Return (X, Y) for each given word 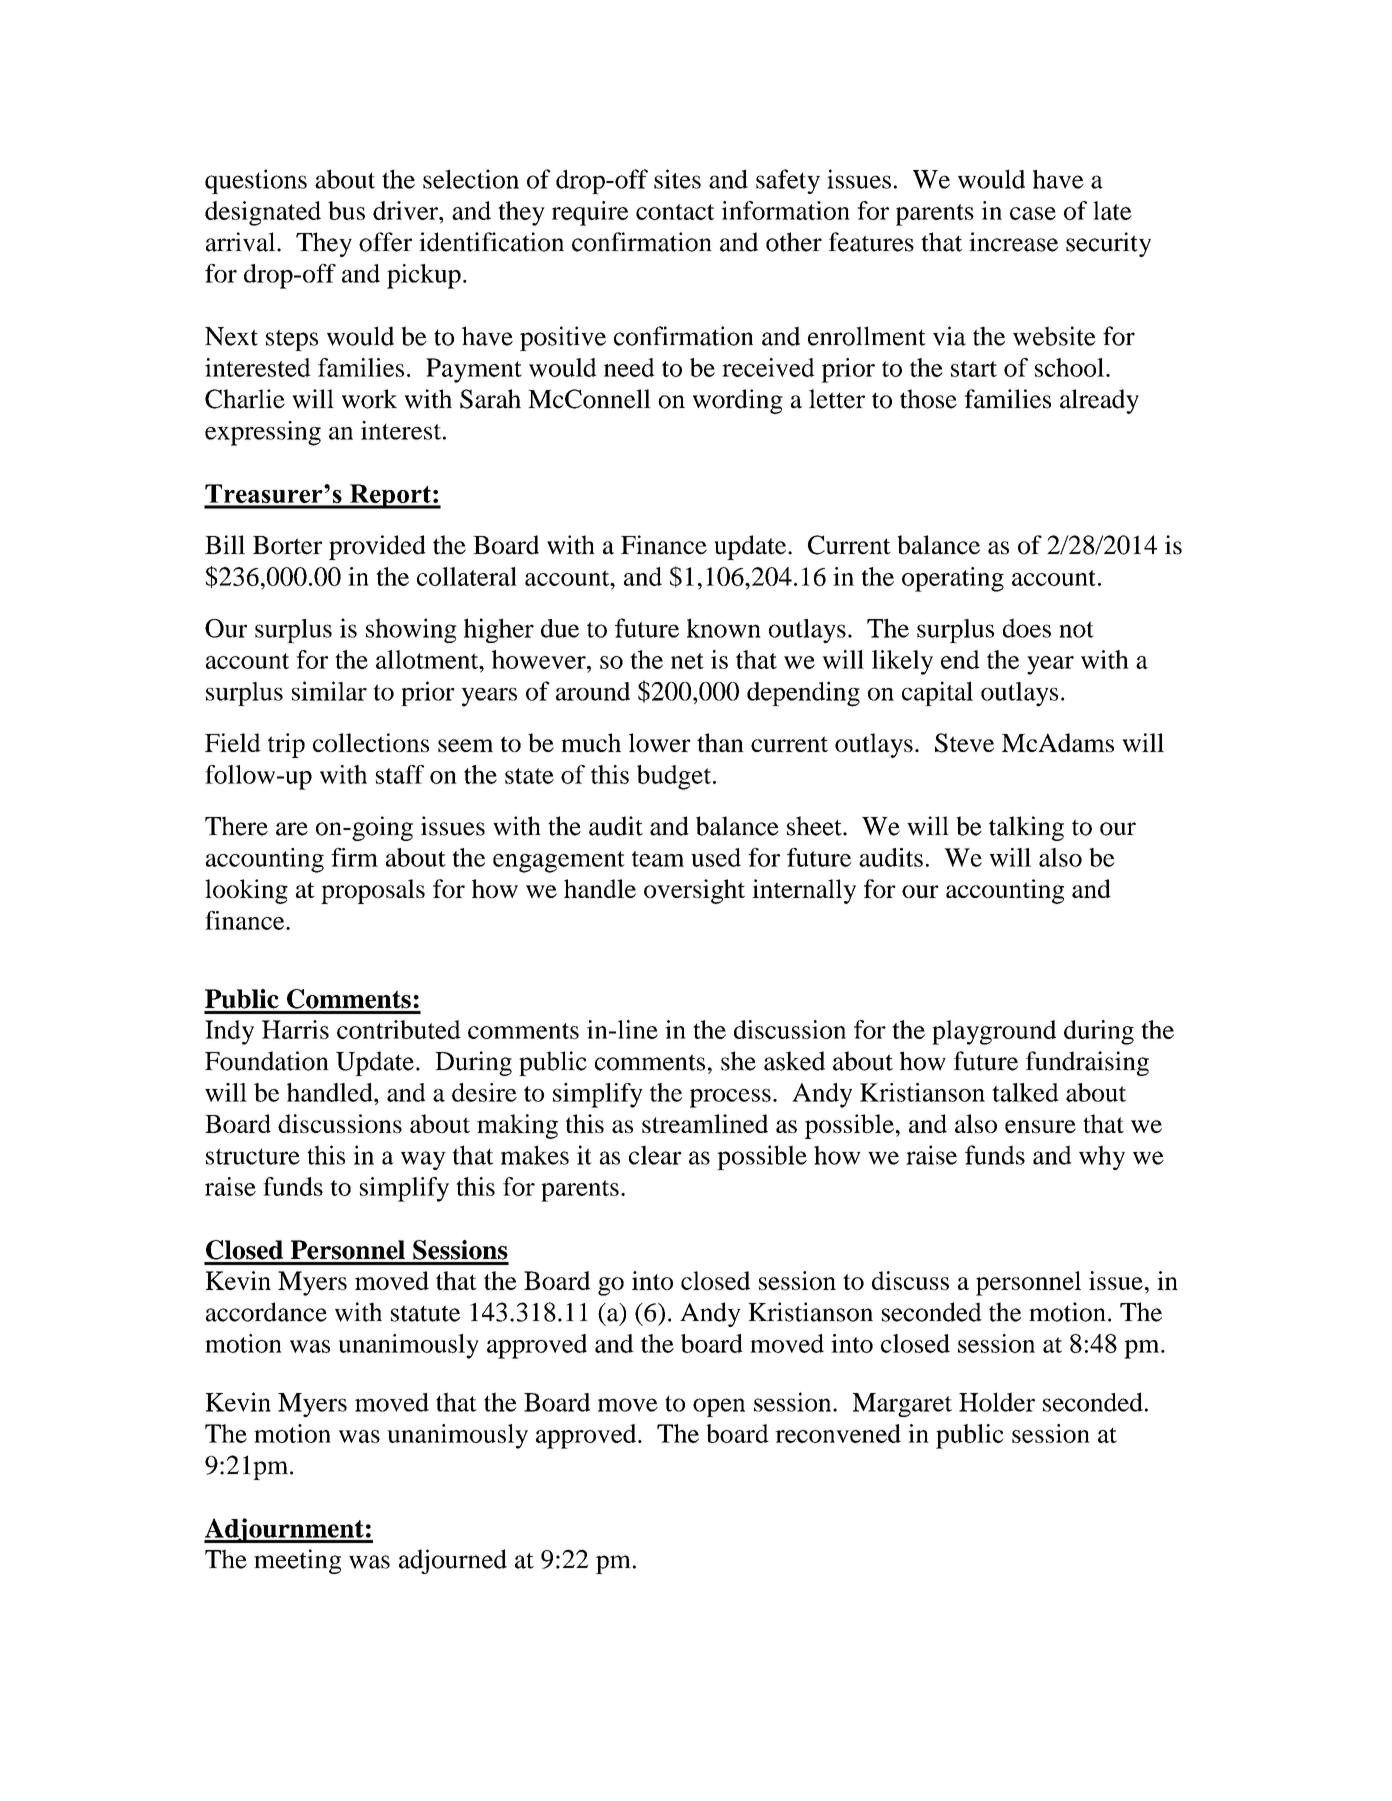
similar (329, 691)
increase (1013, 242)
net (687, 661)
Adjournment (285, 1530)
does (1027, 628)
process (730, 1098)
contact (675, 212)
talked (1025, 1092)
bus (346, 210)
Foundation (267, 1061)
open (719, 1407)
